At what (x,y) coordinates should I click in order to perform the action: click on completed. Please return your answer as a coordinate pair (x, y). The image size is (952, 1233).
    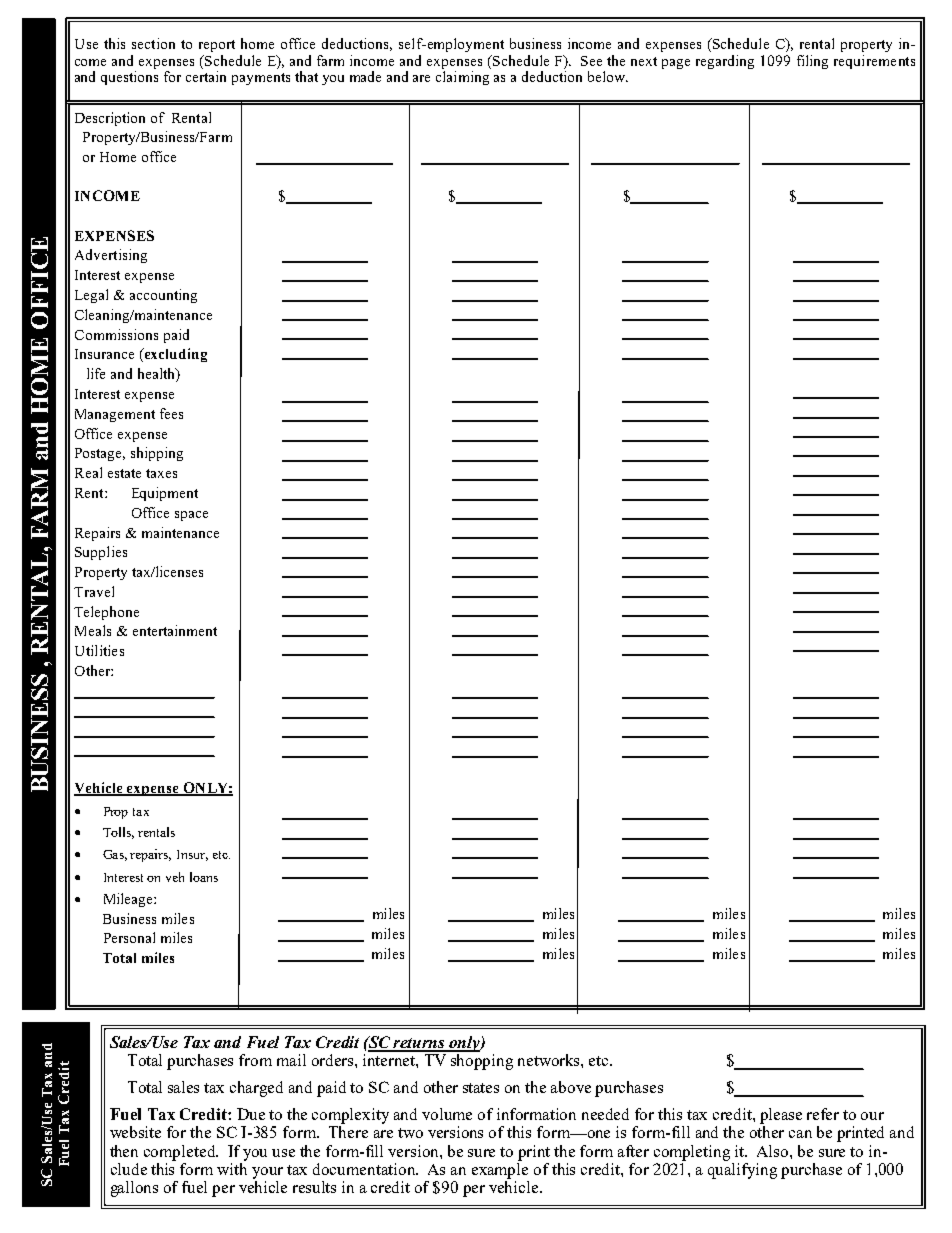
    Looking at the image, I should click on (181, 1153).
